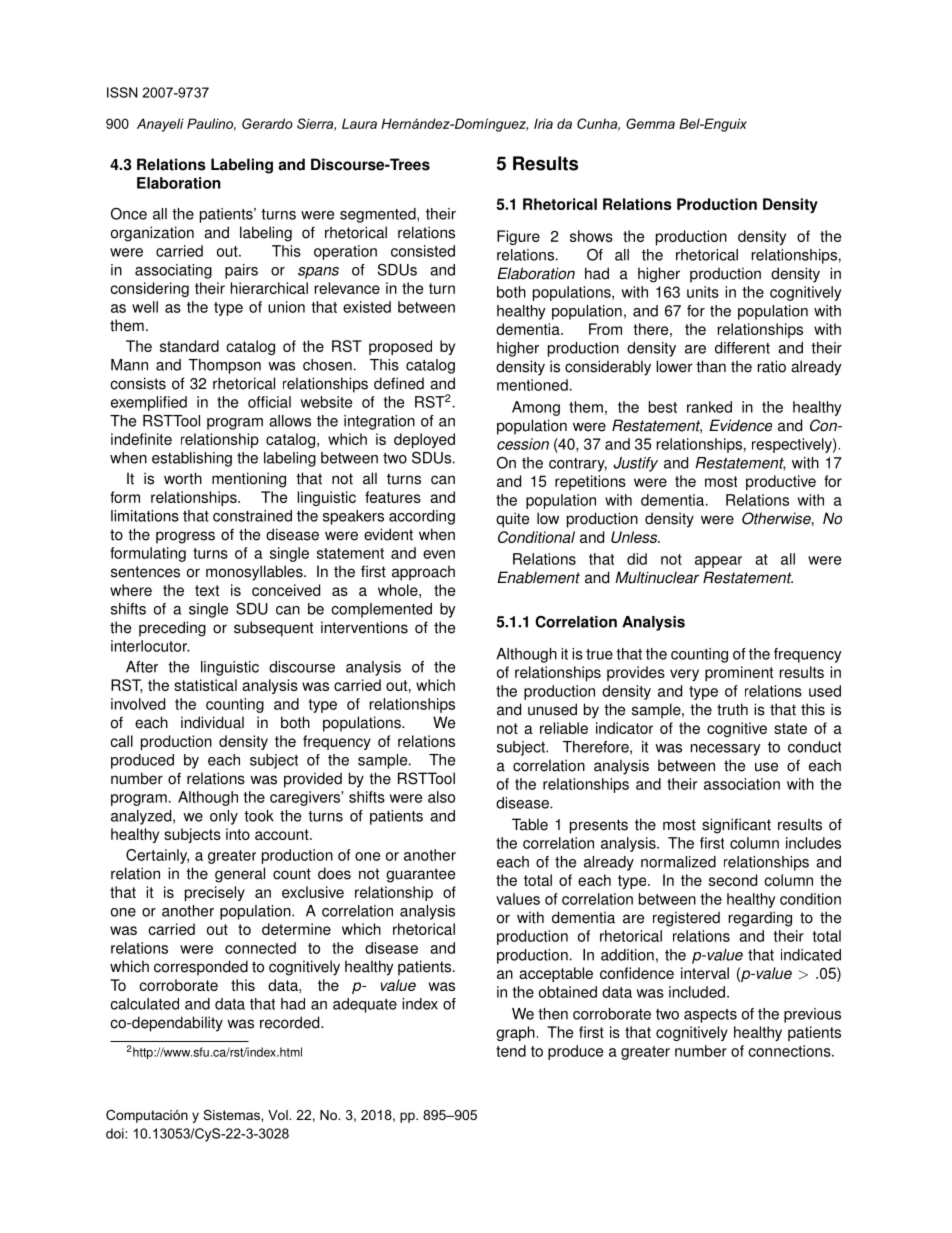  I want to click on than, so click(711, 366).
